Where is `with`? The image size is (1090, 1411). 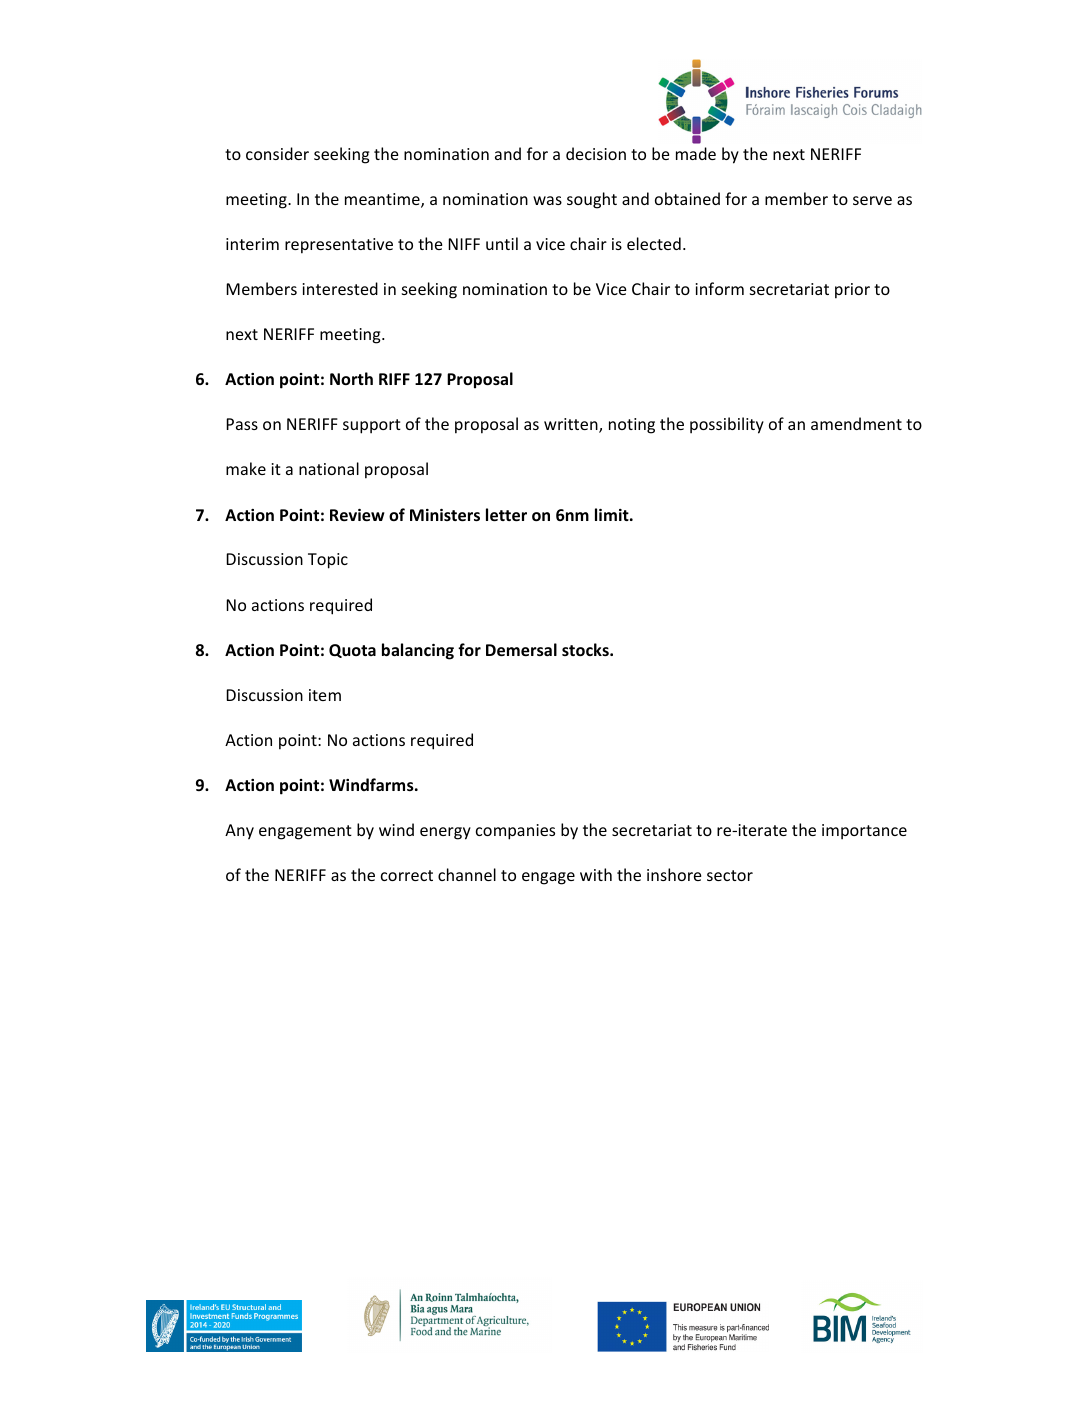
with is located at coordinates (596, 874).
